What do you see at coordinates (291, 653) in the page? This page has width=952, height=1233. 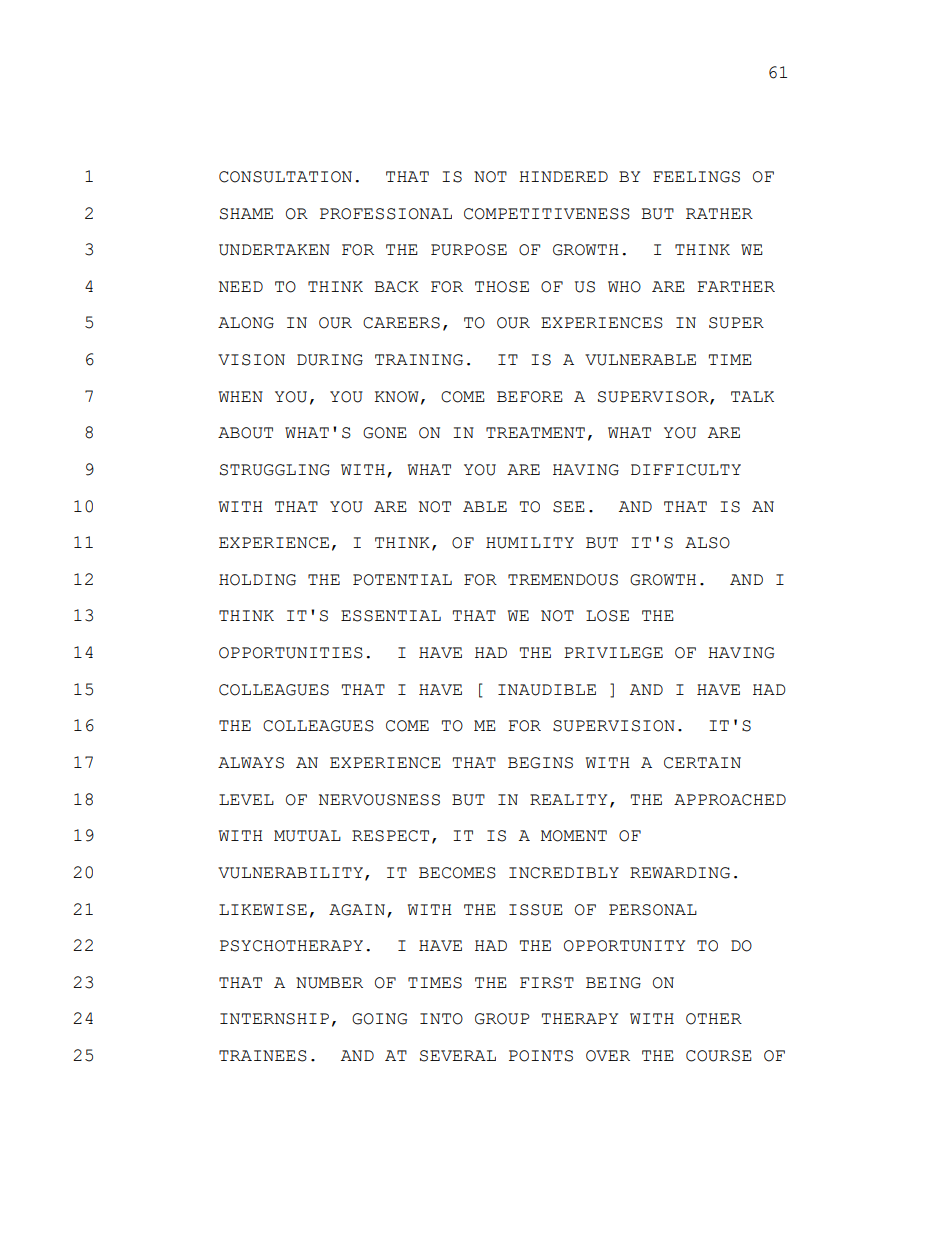 I see `OPPORTUNITIES` at bounding box center [291, 653].
